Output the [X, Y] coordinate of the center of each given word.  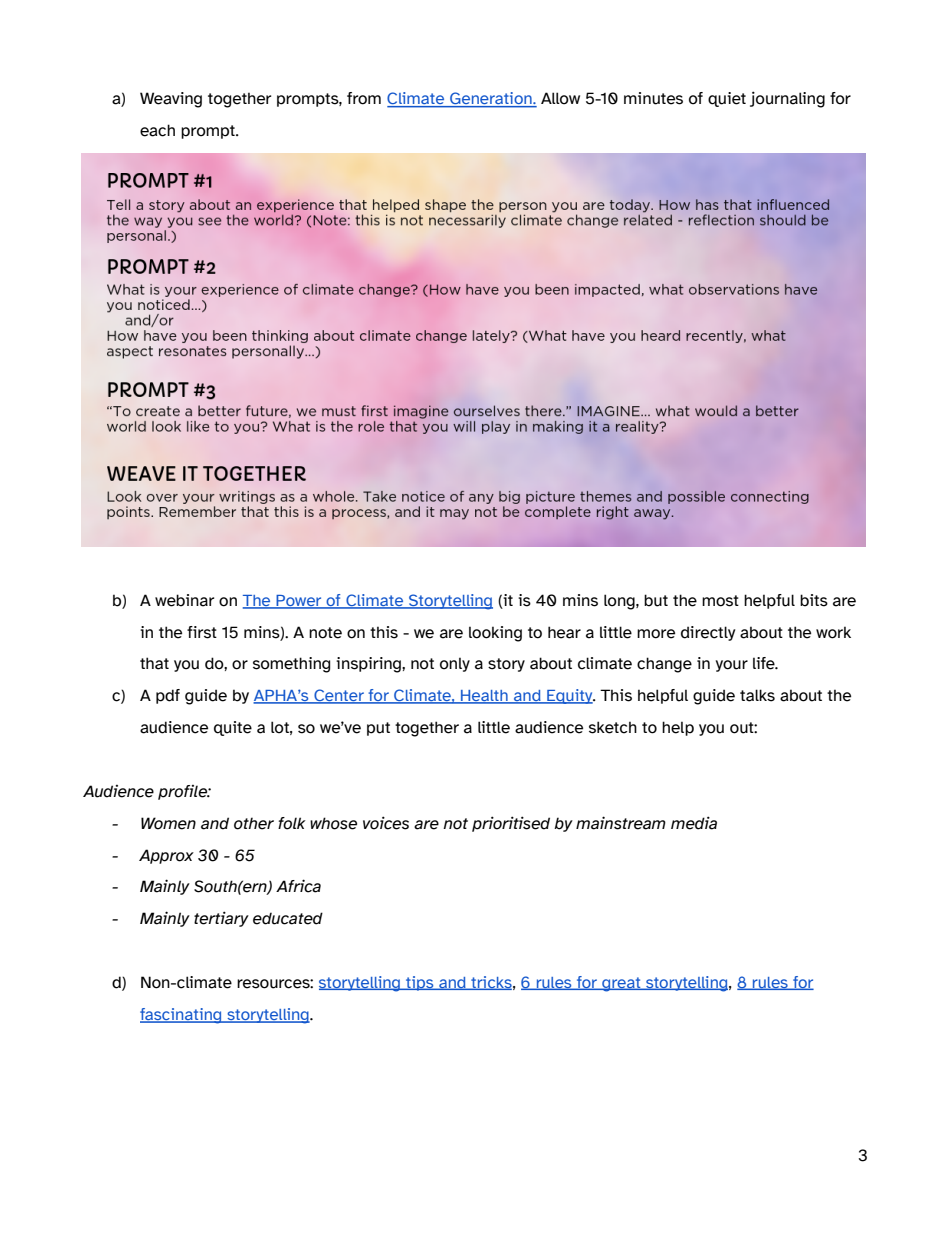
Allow [560, 98]
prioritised [511, 824]
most [720, 601]
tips [420, 983]
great [621, 984]
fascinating [182, 1016]
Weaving [171, 100]
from [364, 98]
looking [495, 634]
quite [233, 728]
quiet [727, 99]
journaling [787, 99]
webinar [184, 600]
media [694, 823]
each [157, 130]
